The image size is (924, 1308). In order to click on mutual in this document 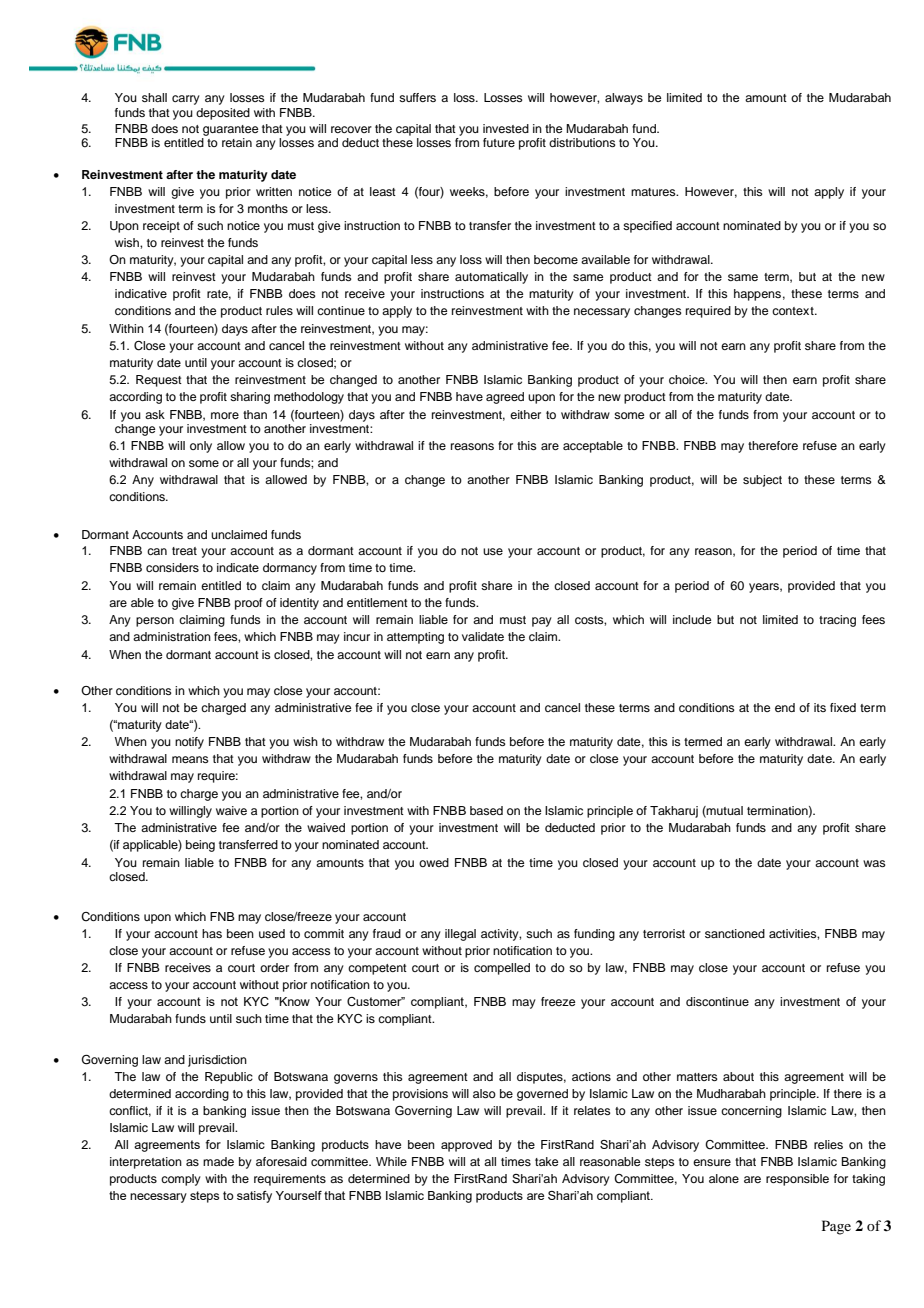, I will do `click(724, 811)`.
